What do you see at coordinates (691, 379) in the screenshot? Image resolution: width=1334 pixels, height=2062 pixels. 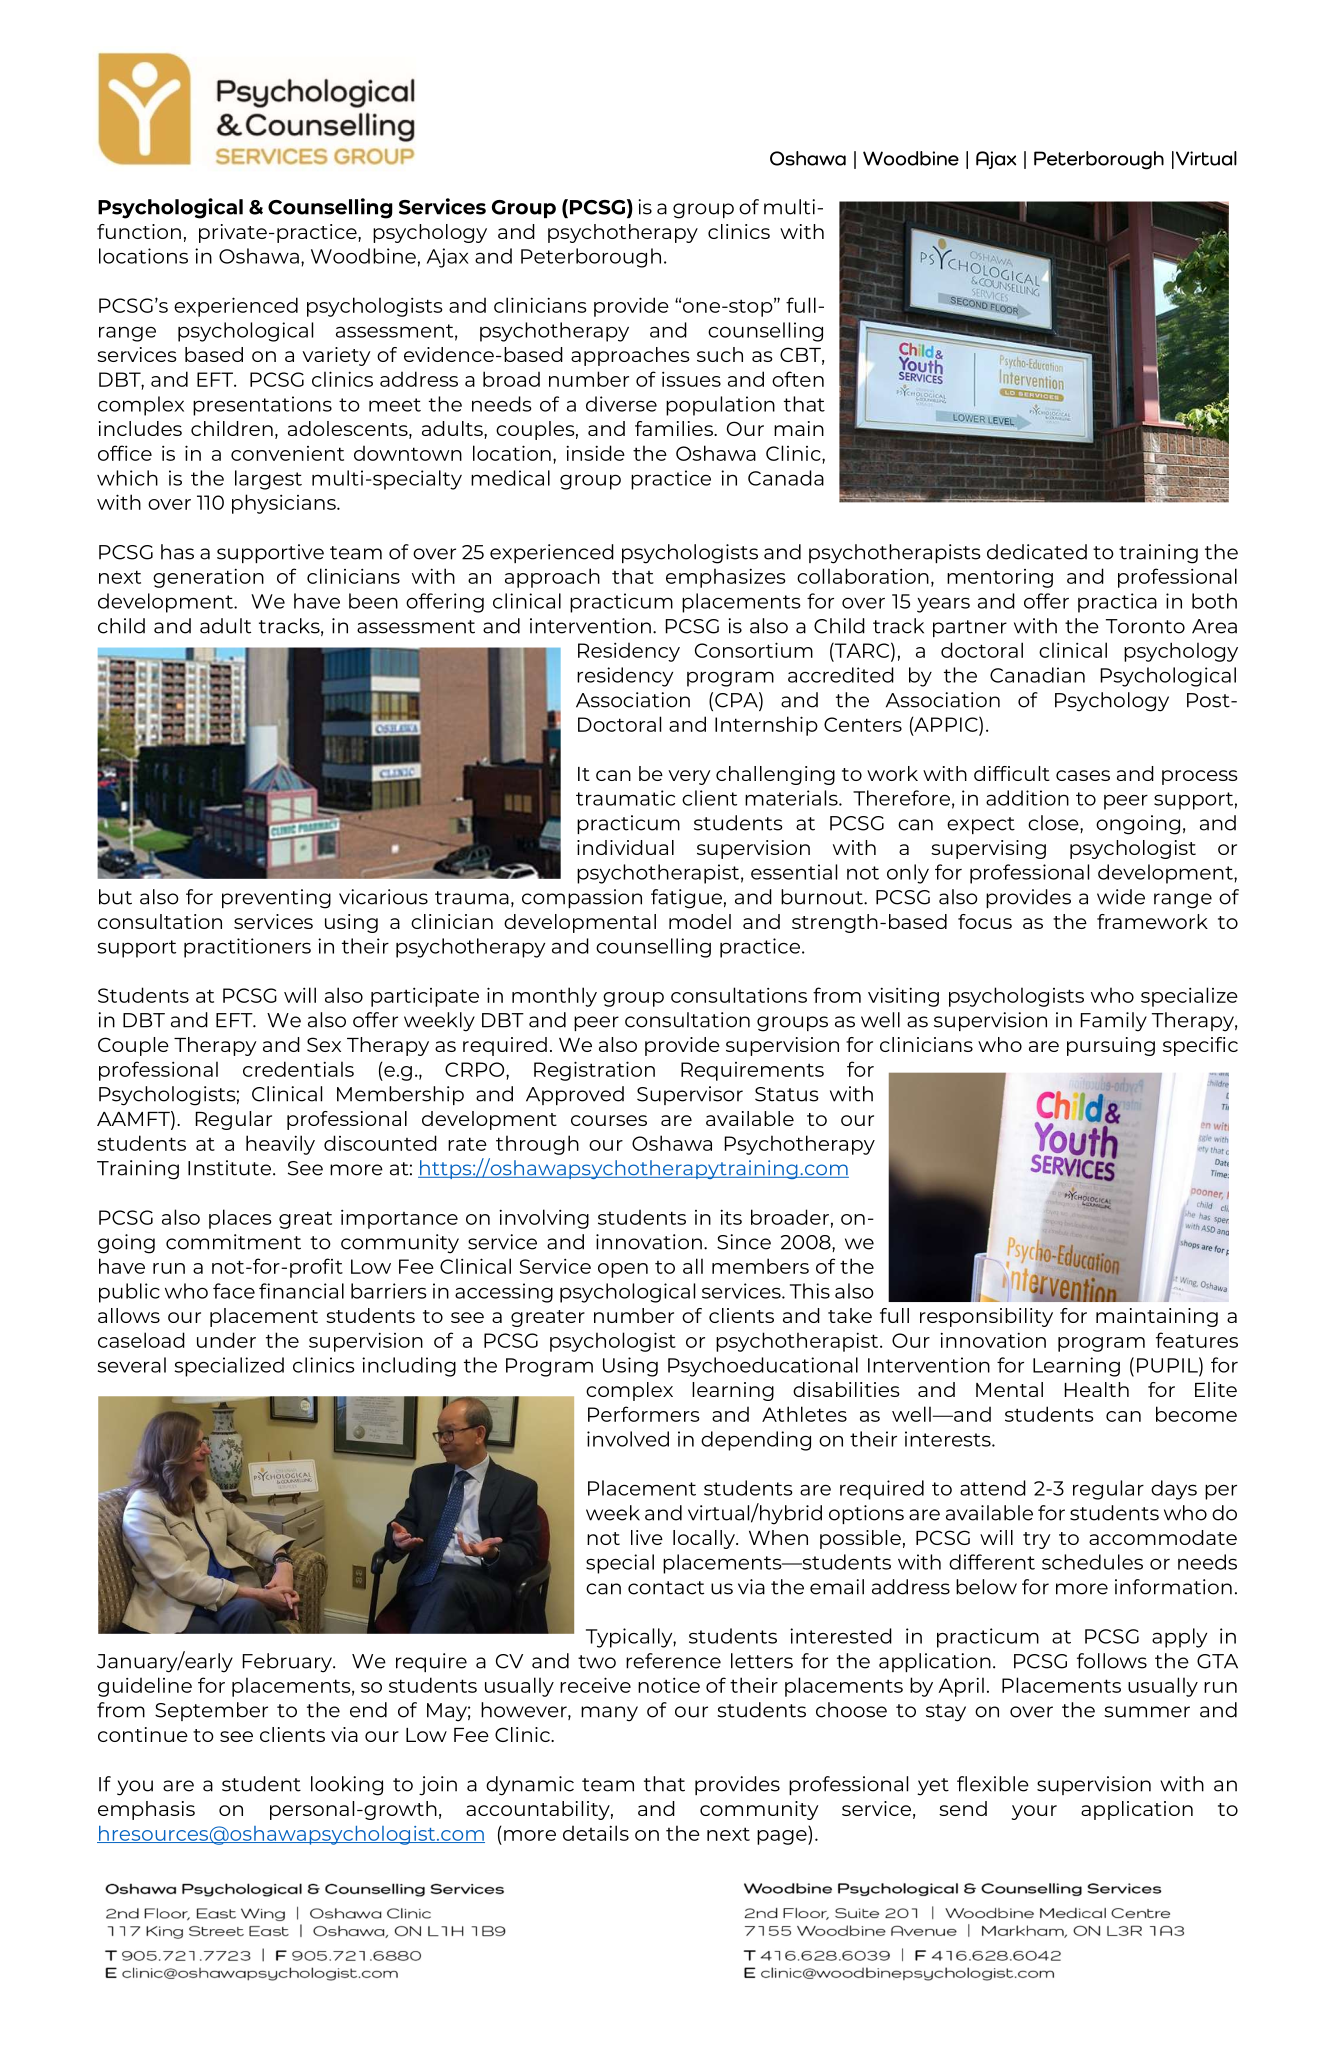 I see `issues` at bounding box center [691, 379].
